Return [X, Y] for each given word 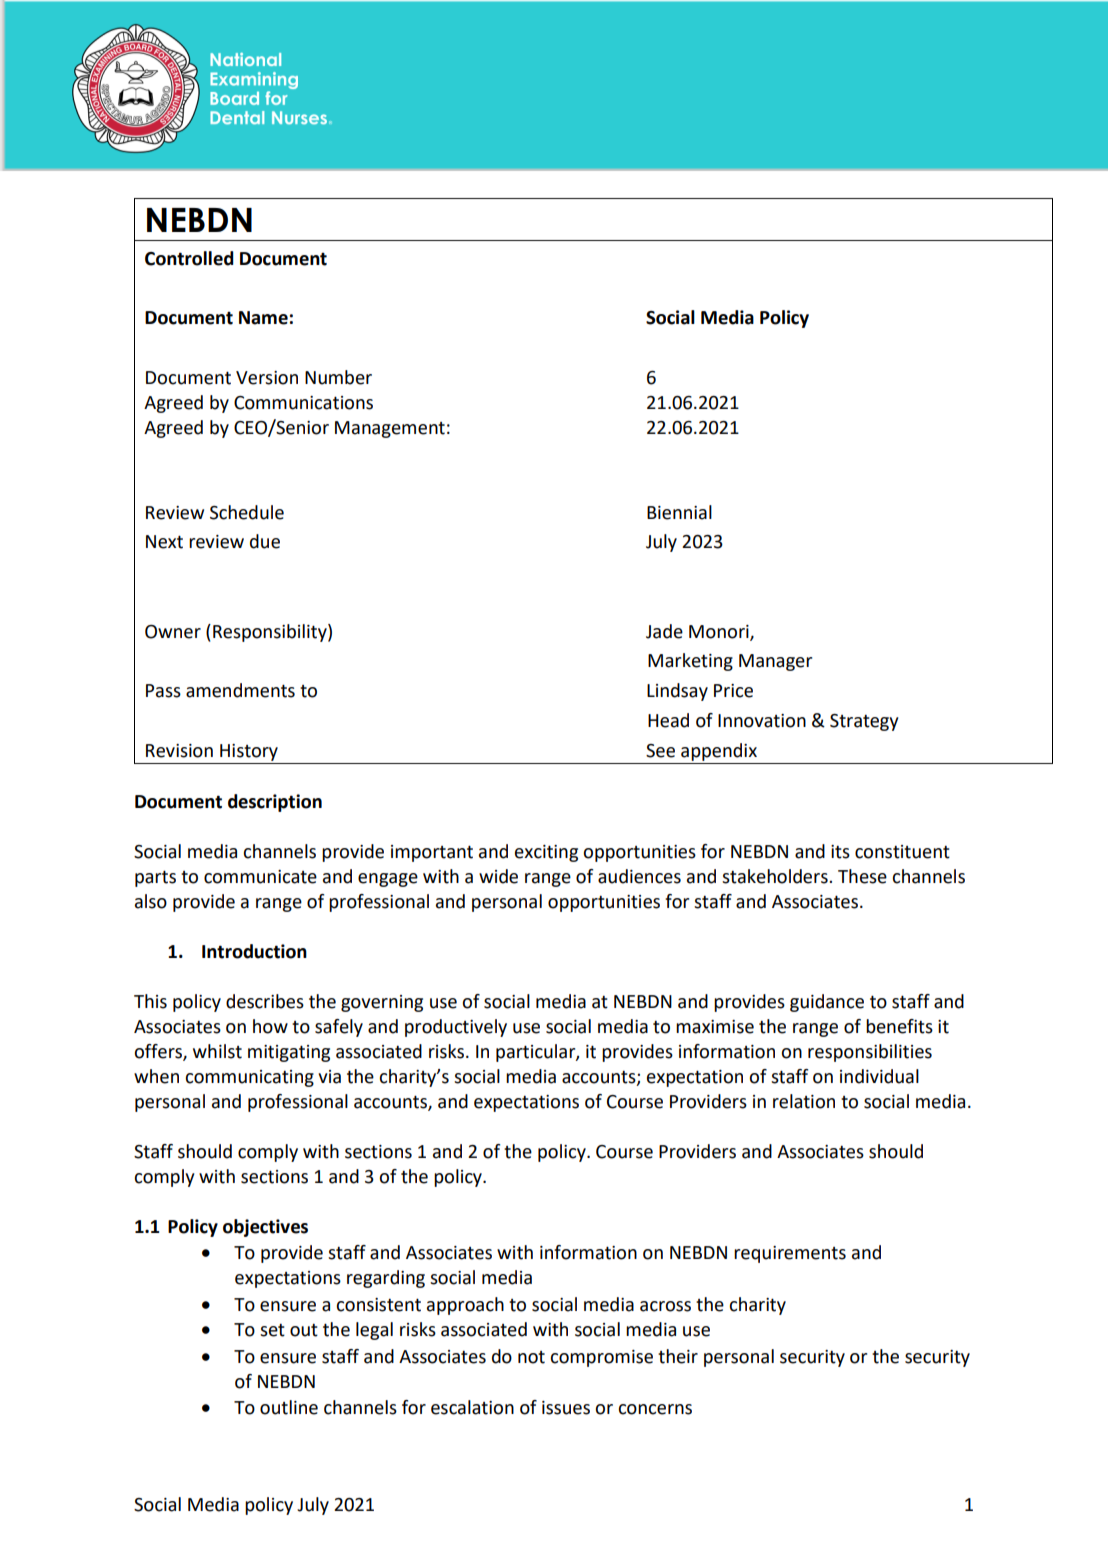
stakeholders [776, 876]
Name [263, 318]
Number [338, 377]
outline [289, 1407]
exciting [546, 853]
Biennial [679, 512]
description [275, 803]
